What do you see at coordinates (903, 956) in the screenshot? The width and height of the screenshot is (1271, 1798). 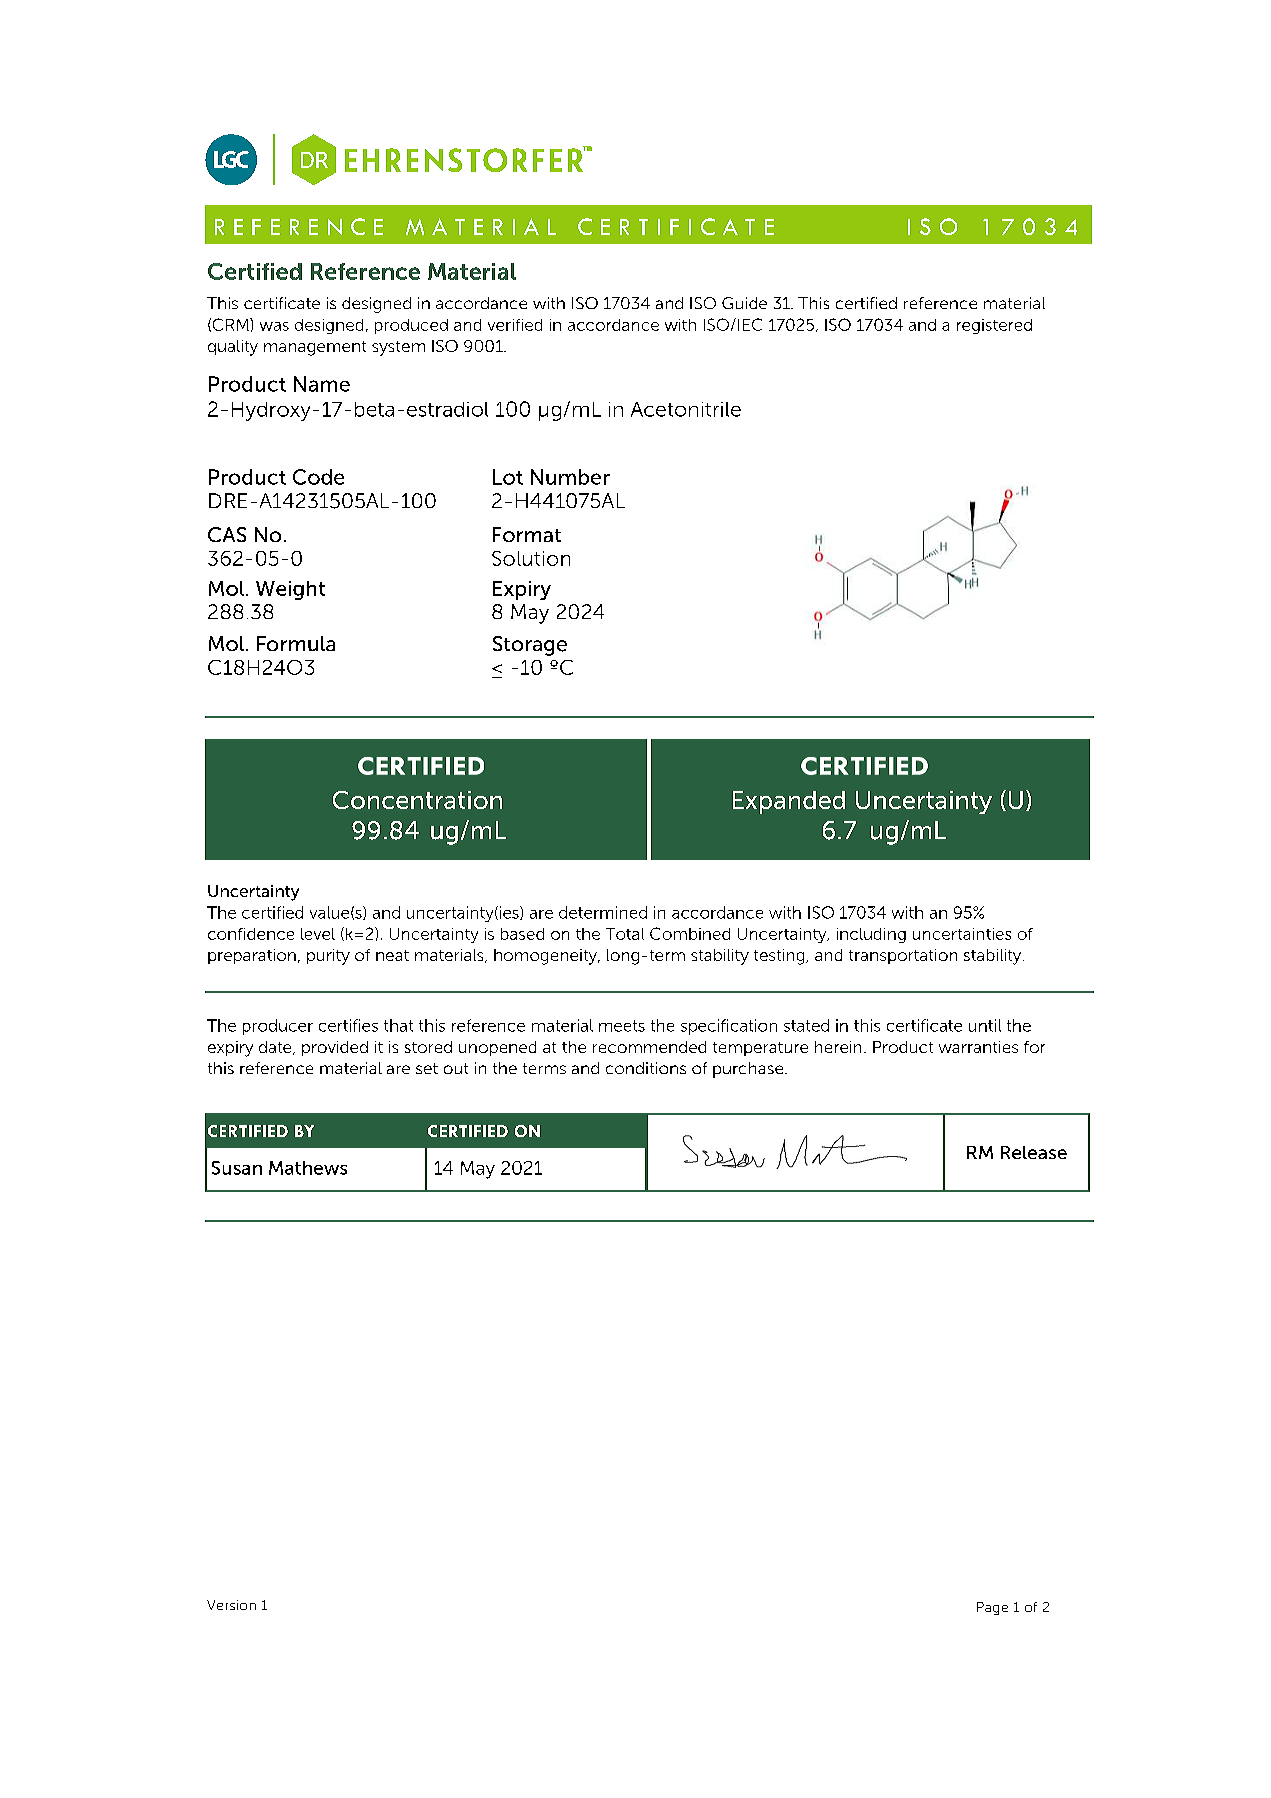 I see `transportation` at bounding box center [903, 956].
